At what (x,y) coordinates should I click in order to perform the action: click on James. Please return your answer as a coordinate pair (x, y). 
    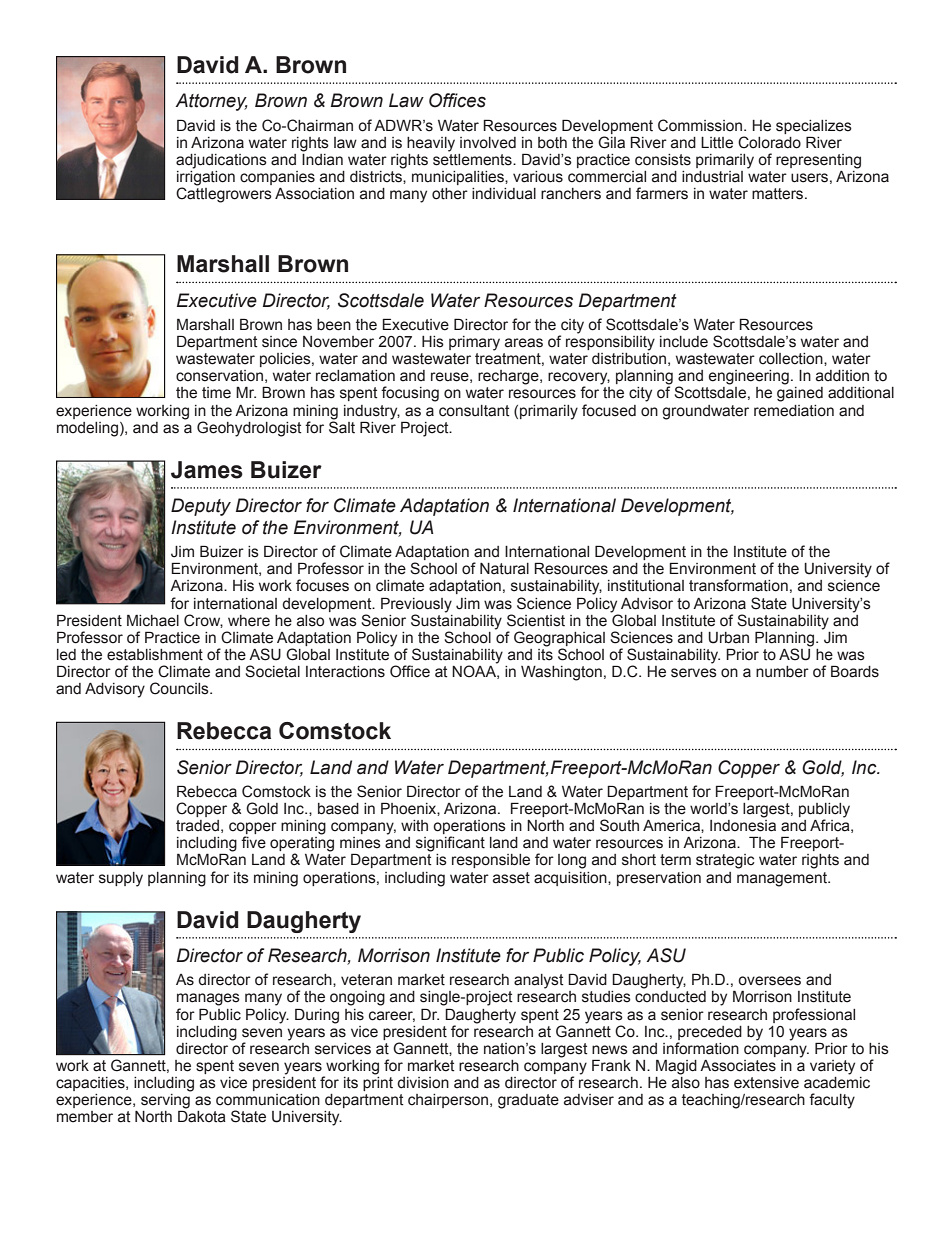
    Looking at the image, I should click on (207, 470).
